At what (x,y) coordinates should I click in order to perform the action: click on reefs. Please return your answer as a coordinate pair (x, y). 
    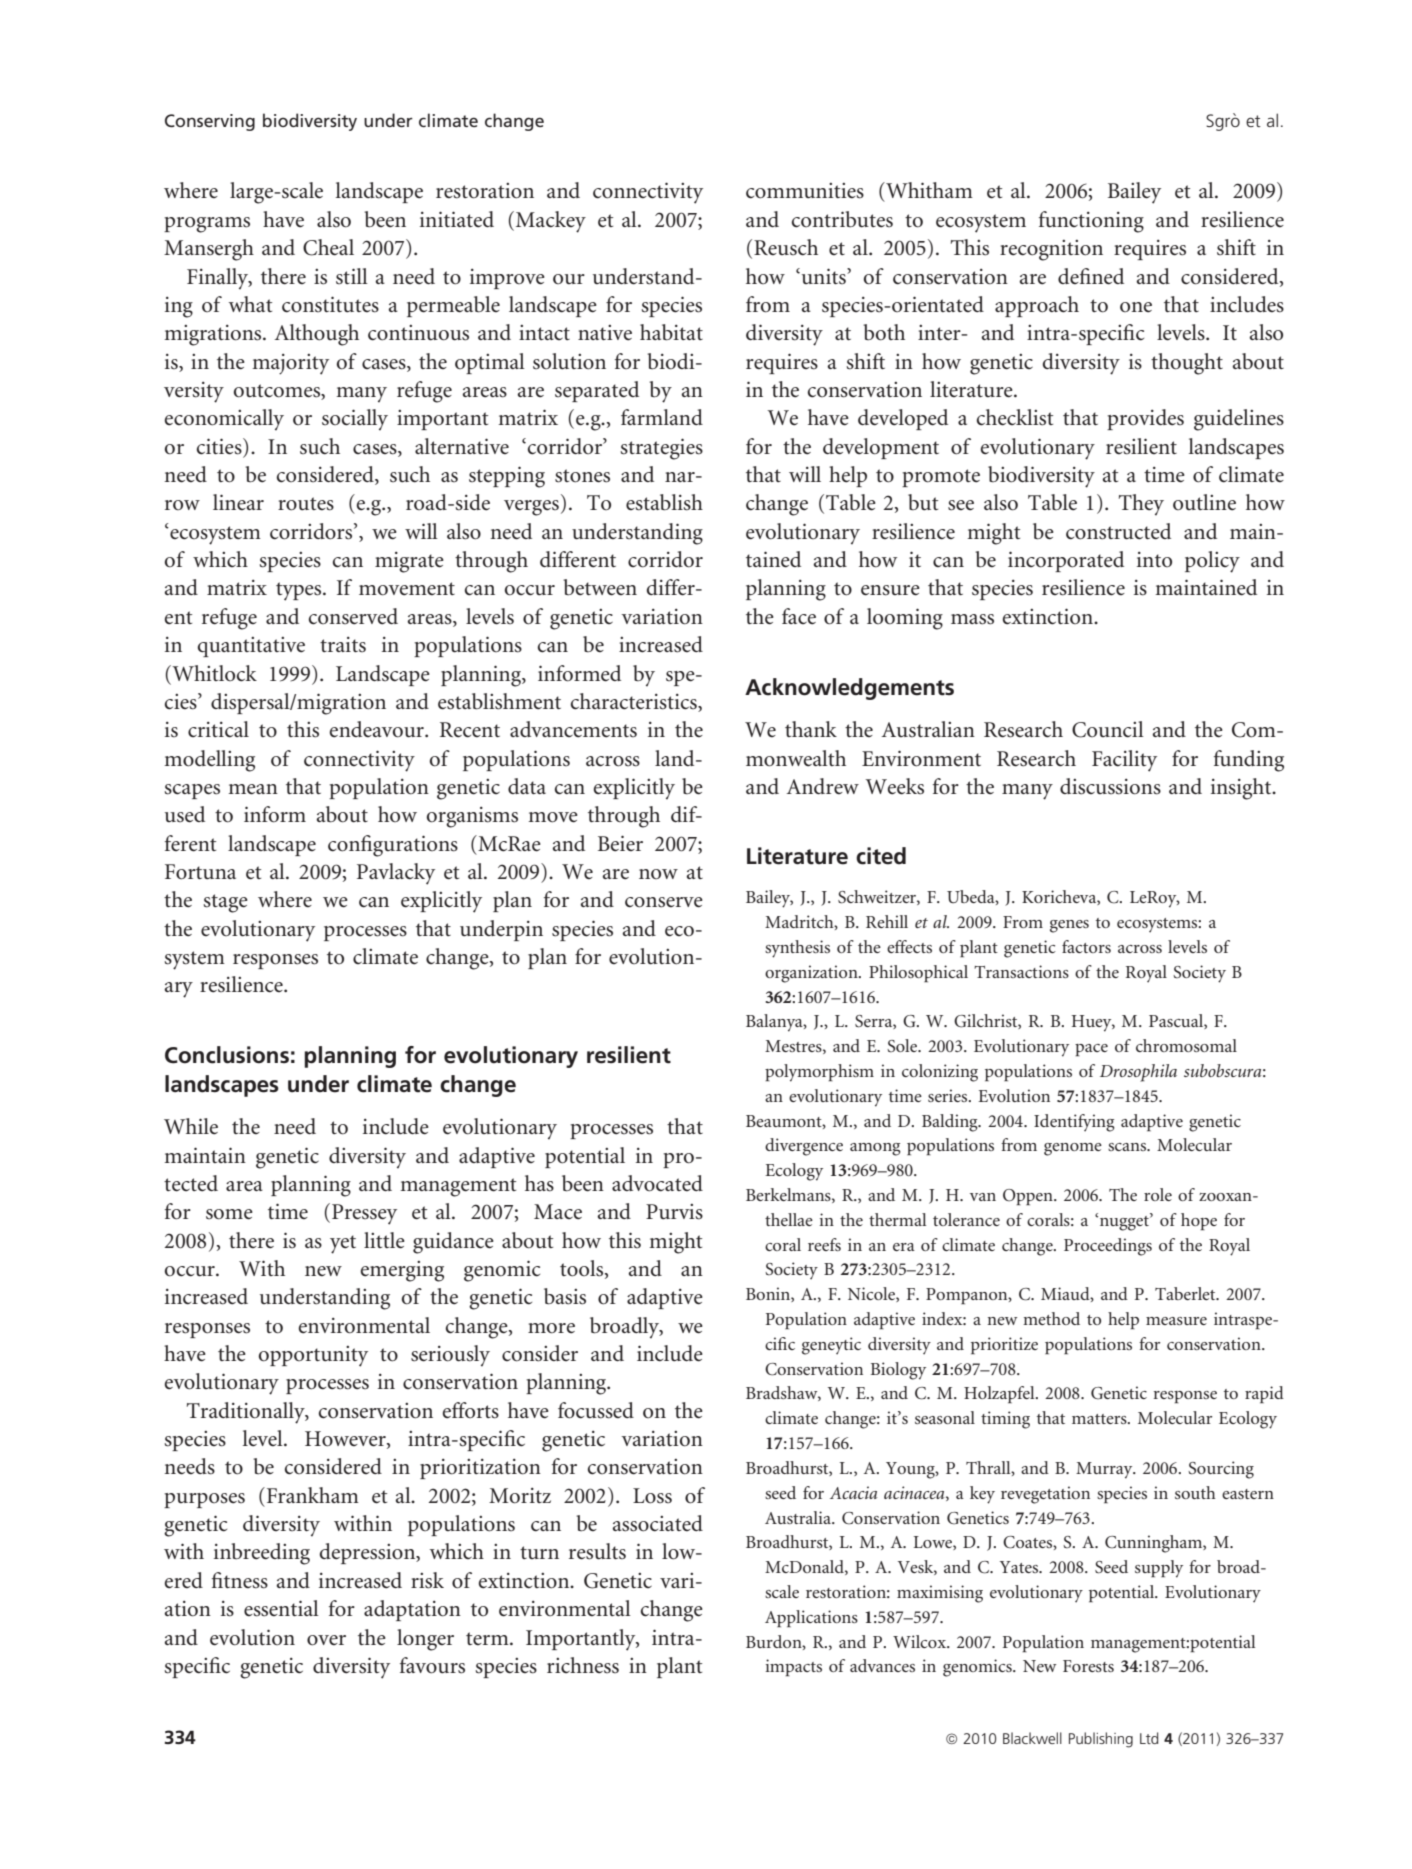
    Looking at the image, I should click on (824, 1244).
